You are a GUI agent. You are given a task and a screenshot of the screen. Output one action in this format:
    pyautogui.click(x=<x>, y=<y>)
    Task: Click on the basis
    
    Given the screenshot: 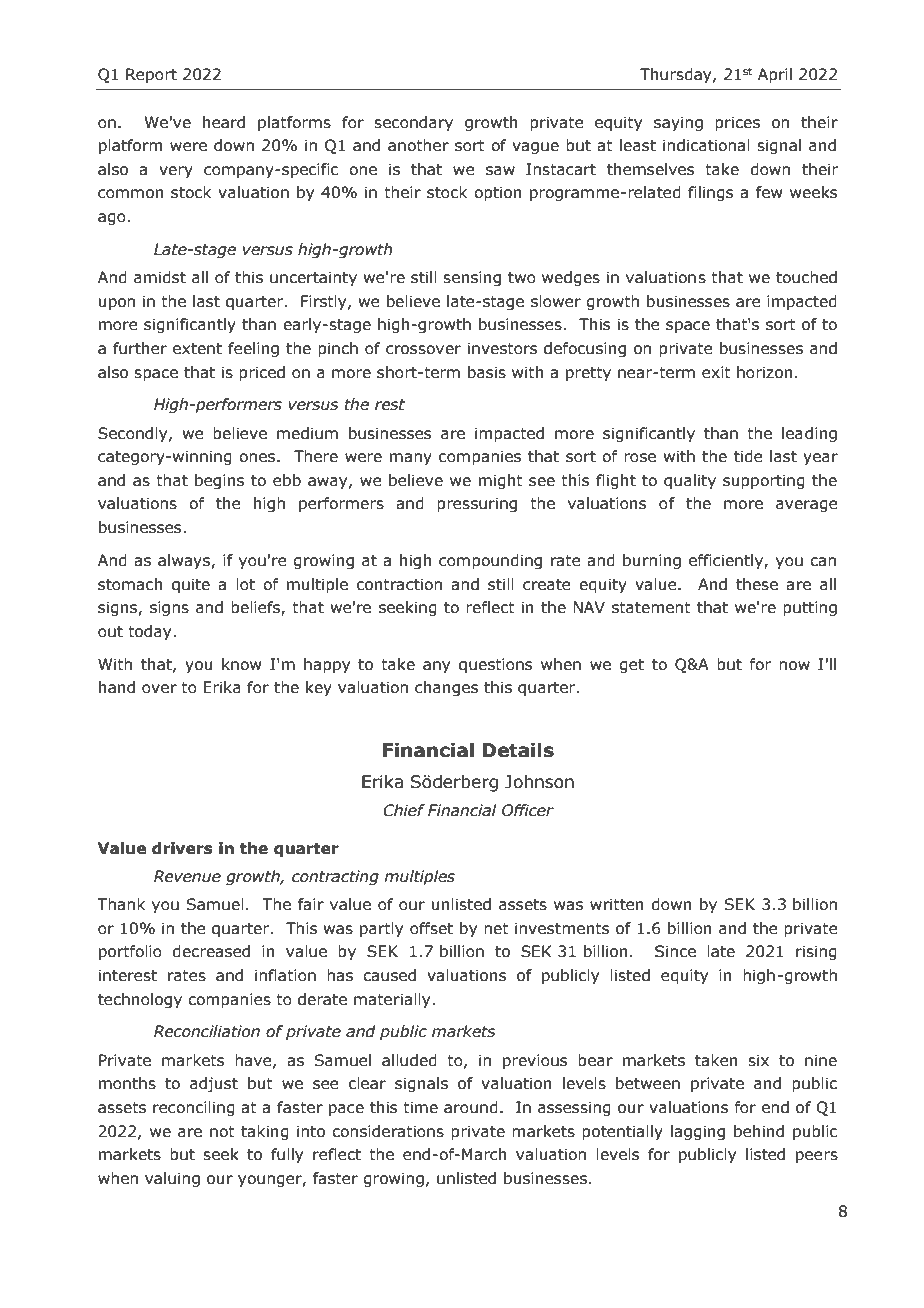 What is the action you would take?
    pyautogui.click(x=487, y=372)
